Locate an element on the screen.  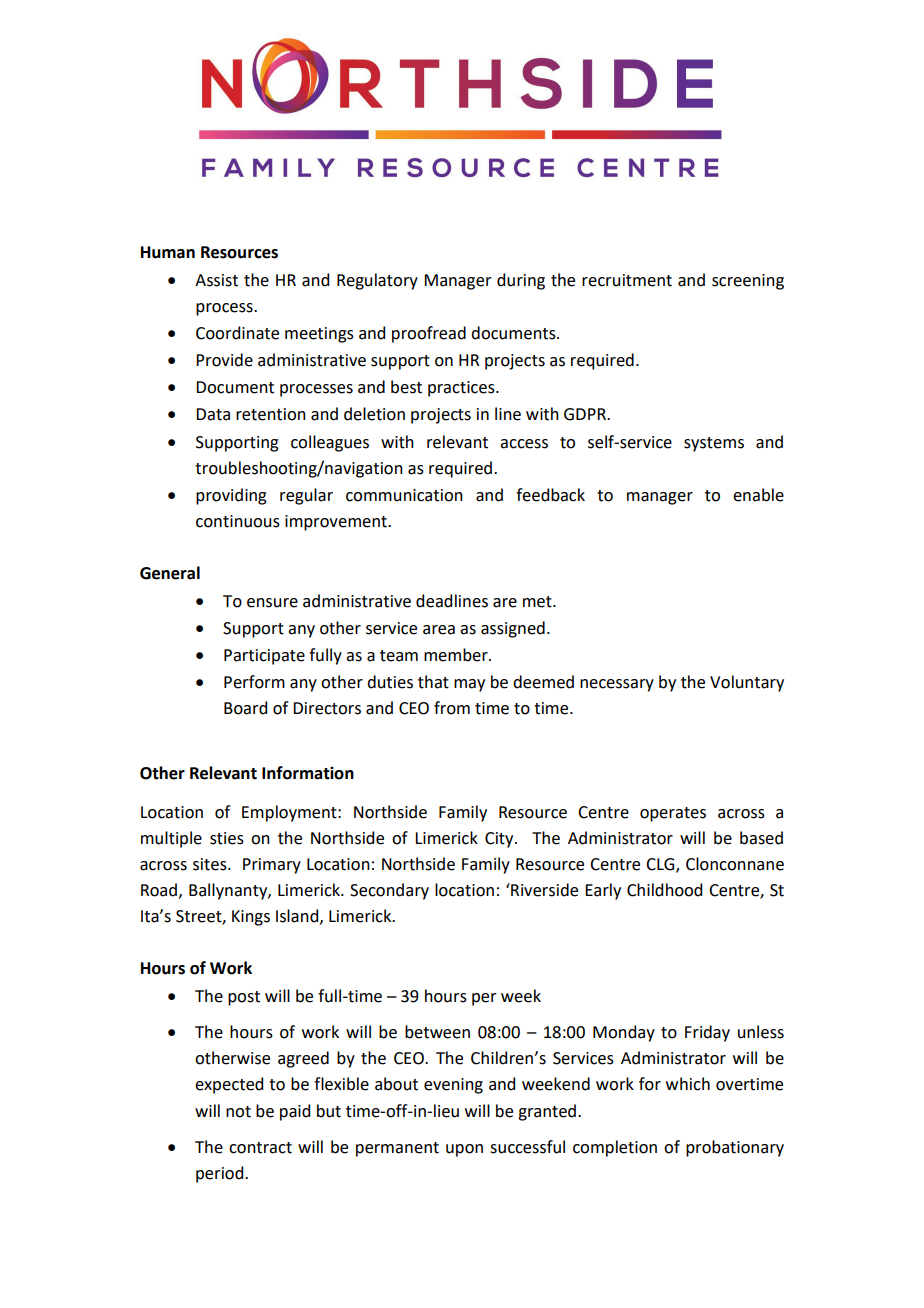
screening is located at coordinates (748, 282).
